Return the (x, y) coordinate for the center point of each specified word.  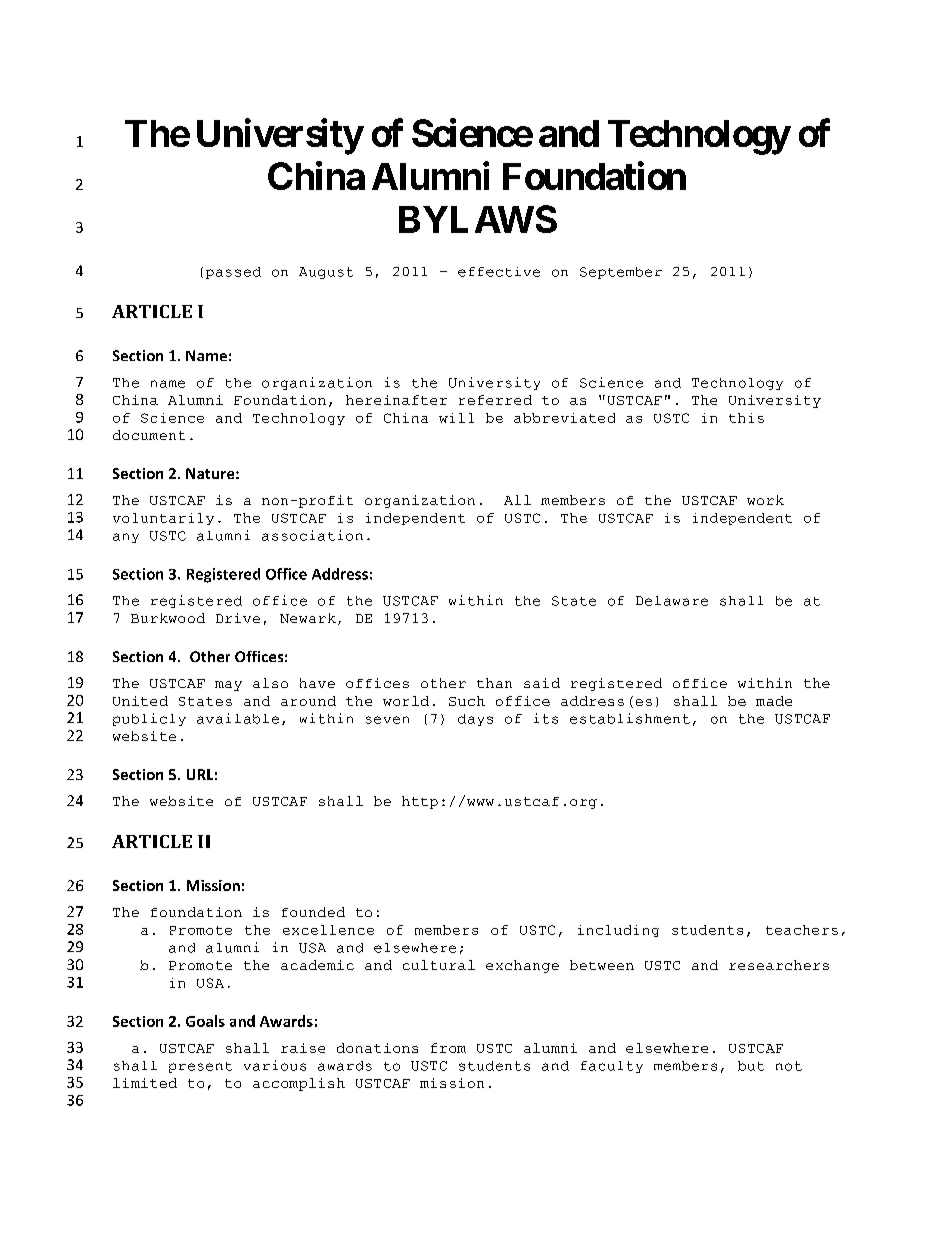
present (200, 1067)
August (326, 273)
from (448, 1048)
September (621, 273)
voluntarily (163, 519)
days (475, 720)
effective (499, 272)
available (238, 718)
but (751, 1066)
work (765, 500)
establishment (630, 718)
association (312, 535)
